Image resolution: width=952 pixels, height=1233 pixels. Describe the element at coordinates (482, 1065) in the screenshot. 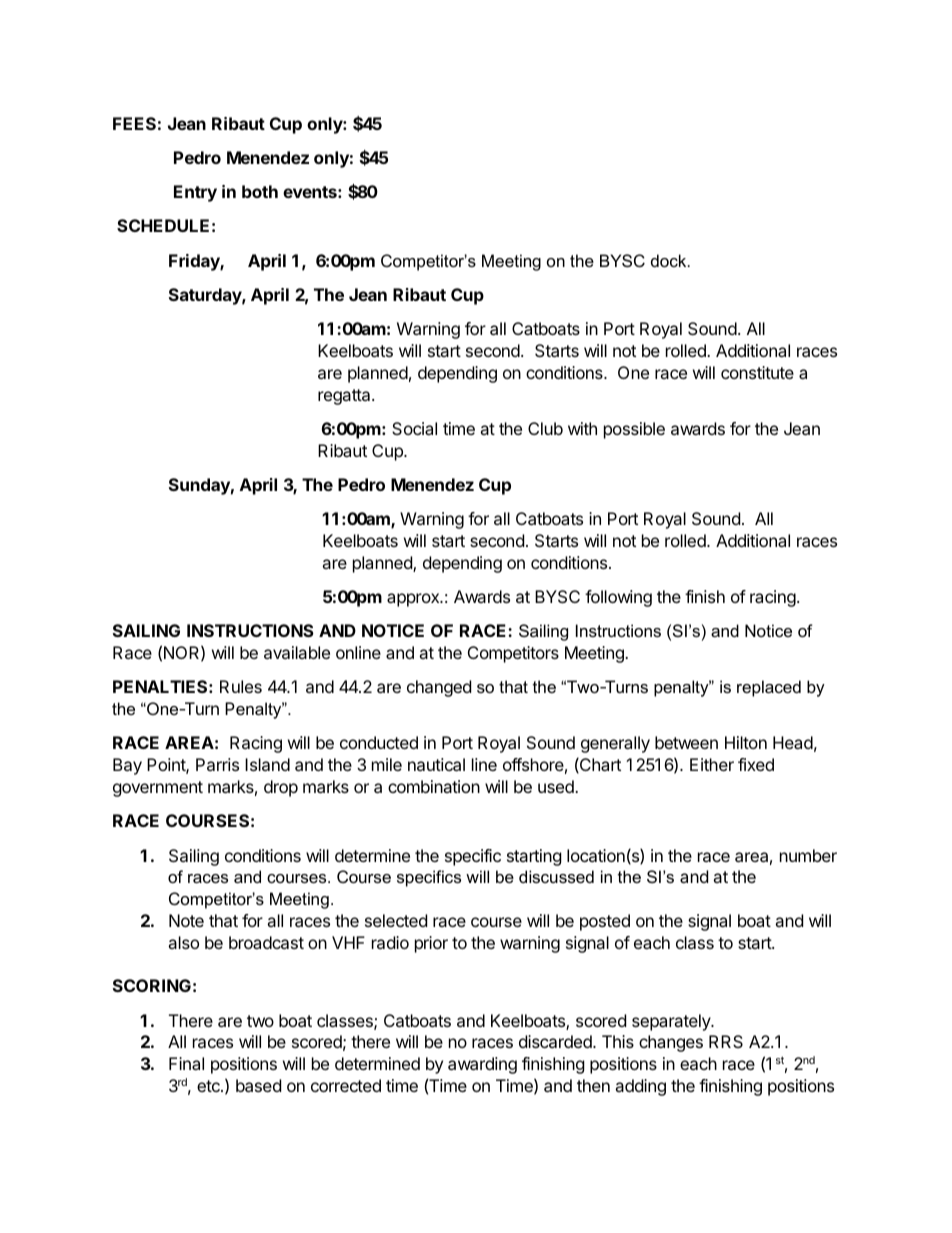

I see `awarding` at that location.
